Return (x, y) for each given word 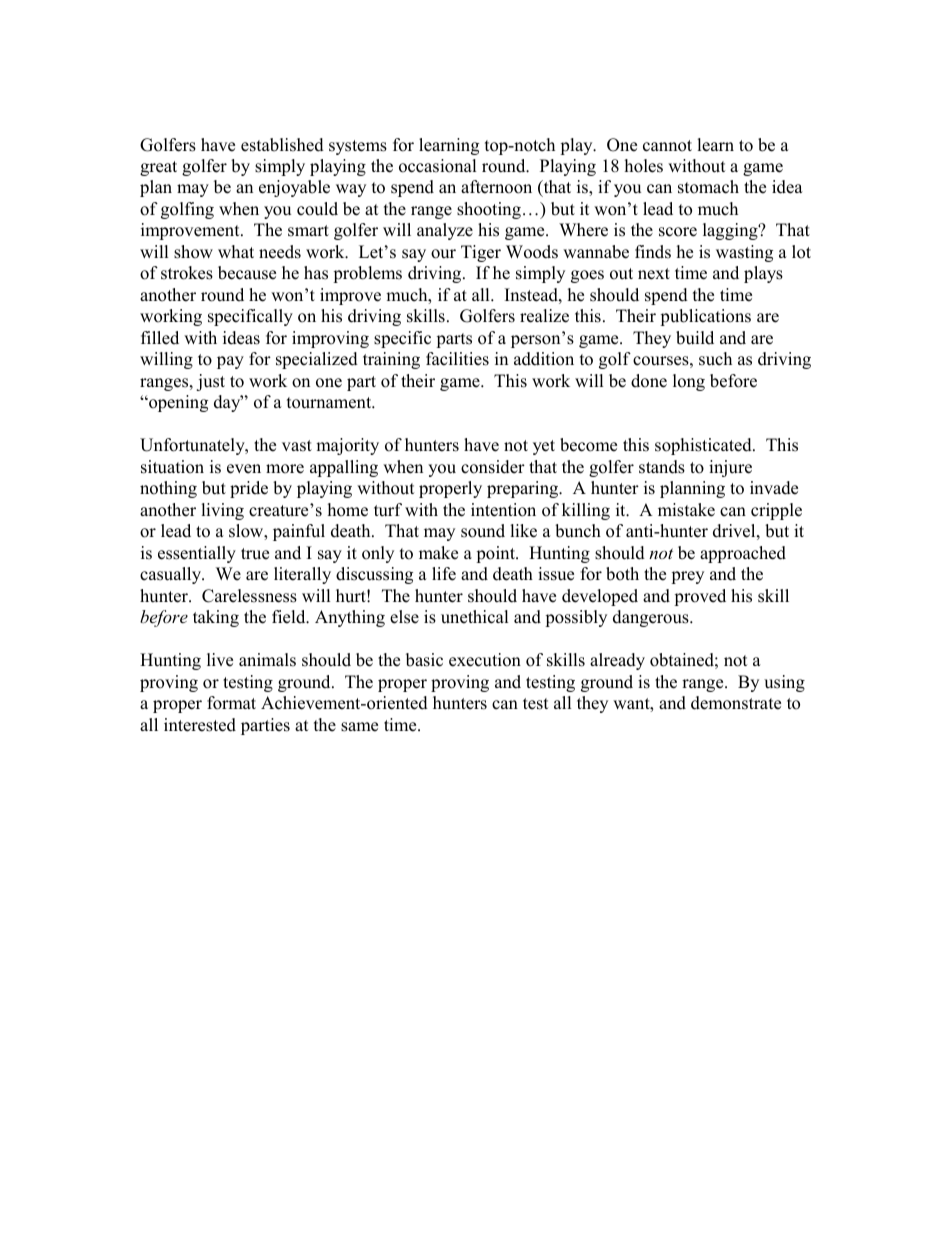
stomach (708, 187)
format (231, 703)
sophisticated (704, 446)
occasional (438, 166)
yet (544, 447)
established (282, 145)
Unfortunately (193, 446)
